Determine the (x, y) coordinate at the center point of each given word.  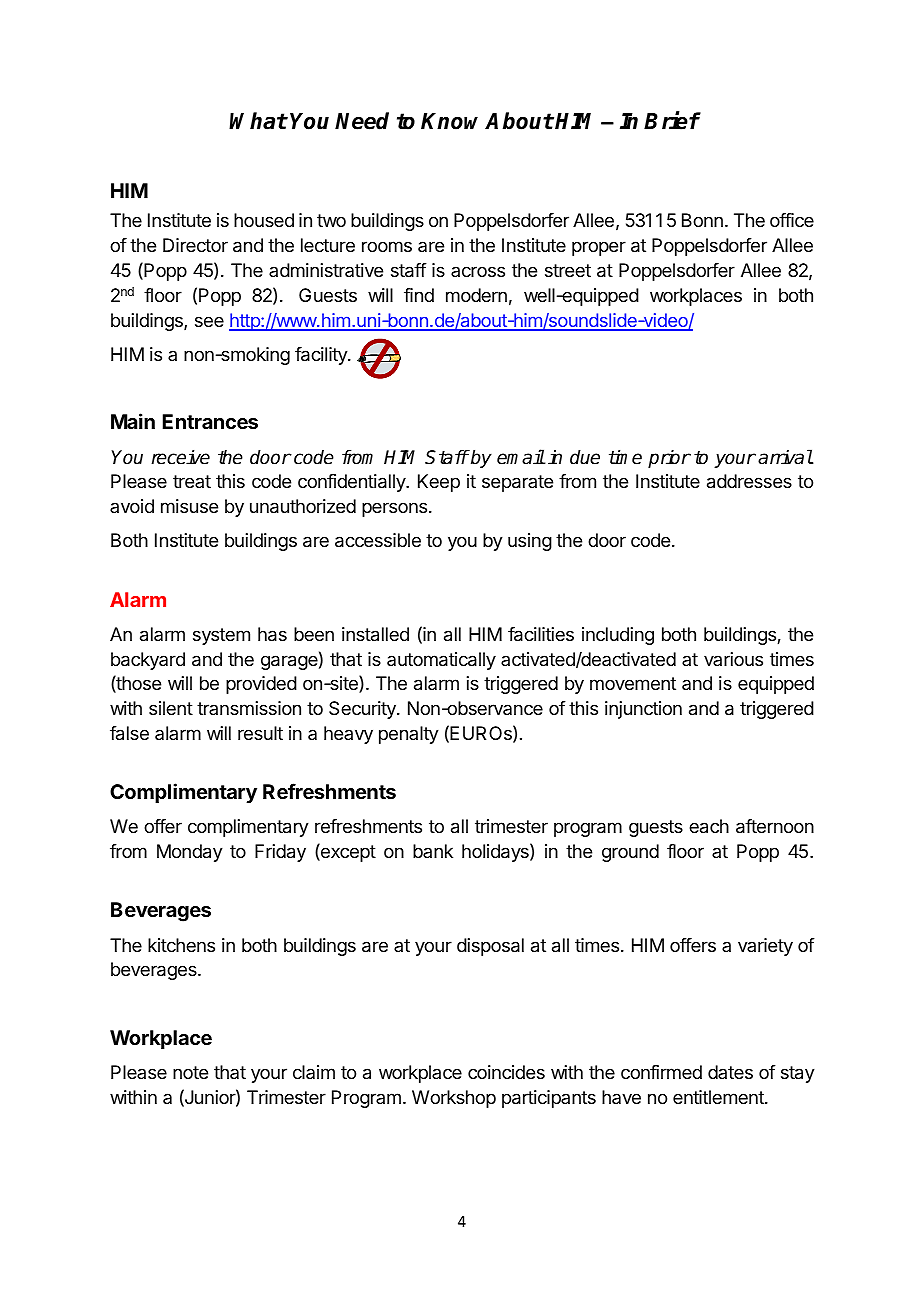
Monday (190, 853)
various (733, 659)
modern (476, 295)
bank (433, 851)
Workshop (454, 1099)
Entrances (210, 421)
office (792, 220)
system (221, 636)
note (190, 1072)
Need (362, 121)
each (709, 826)
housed (264, 220)
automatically (441, 661)
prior (669, 459)
